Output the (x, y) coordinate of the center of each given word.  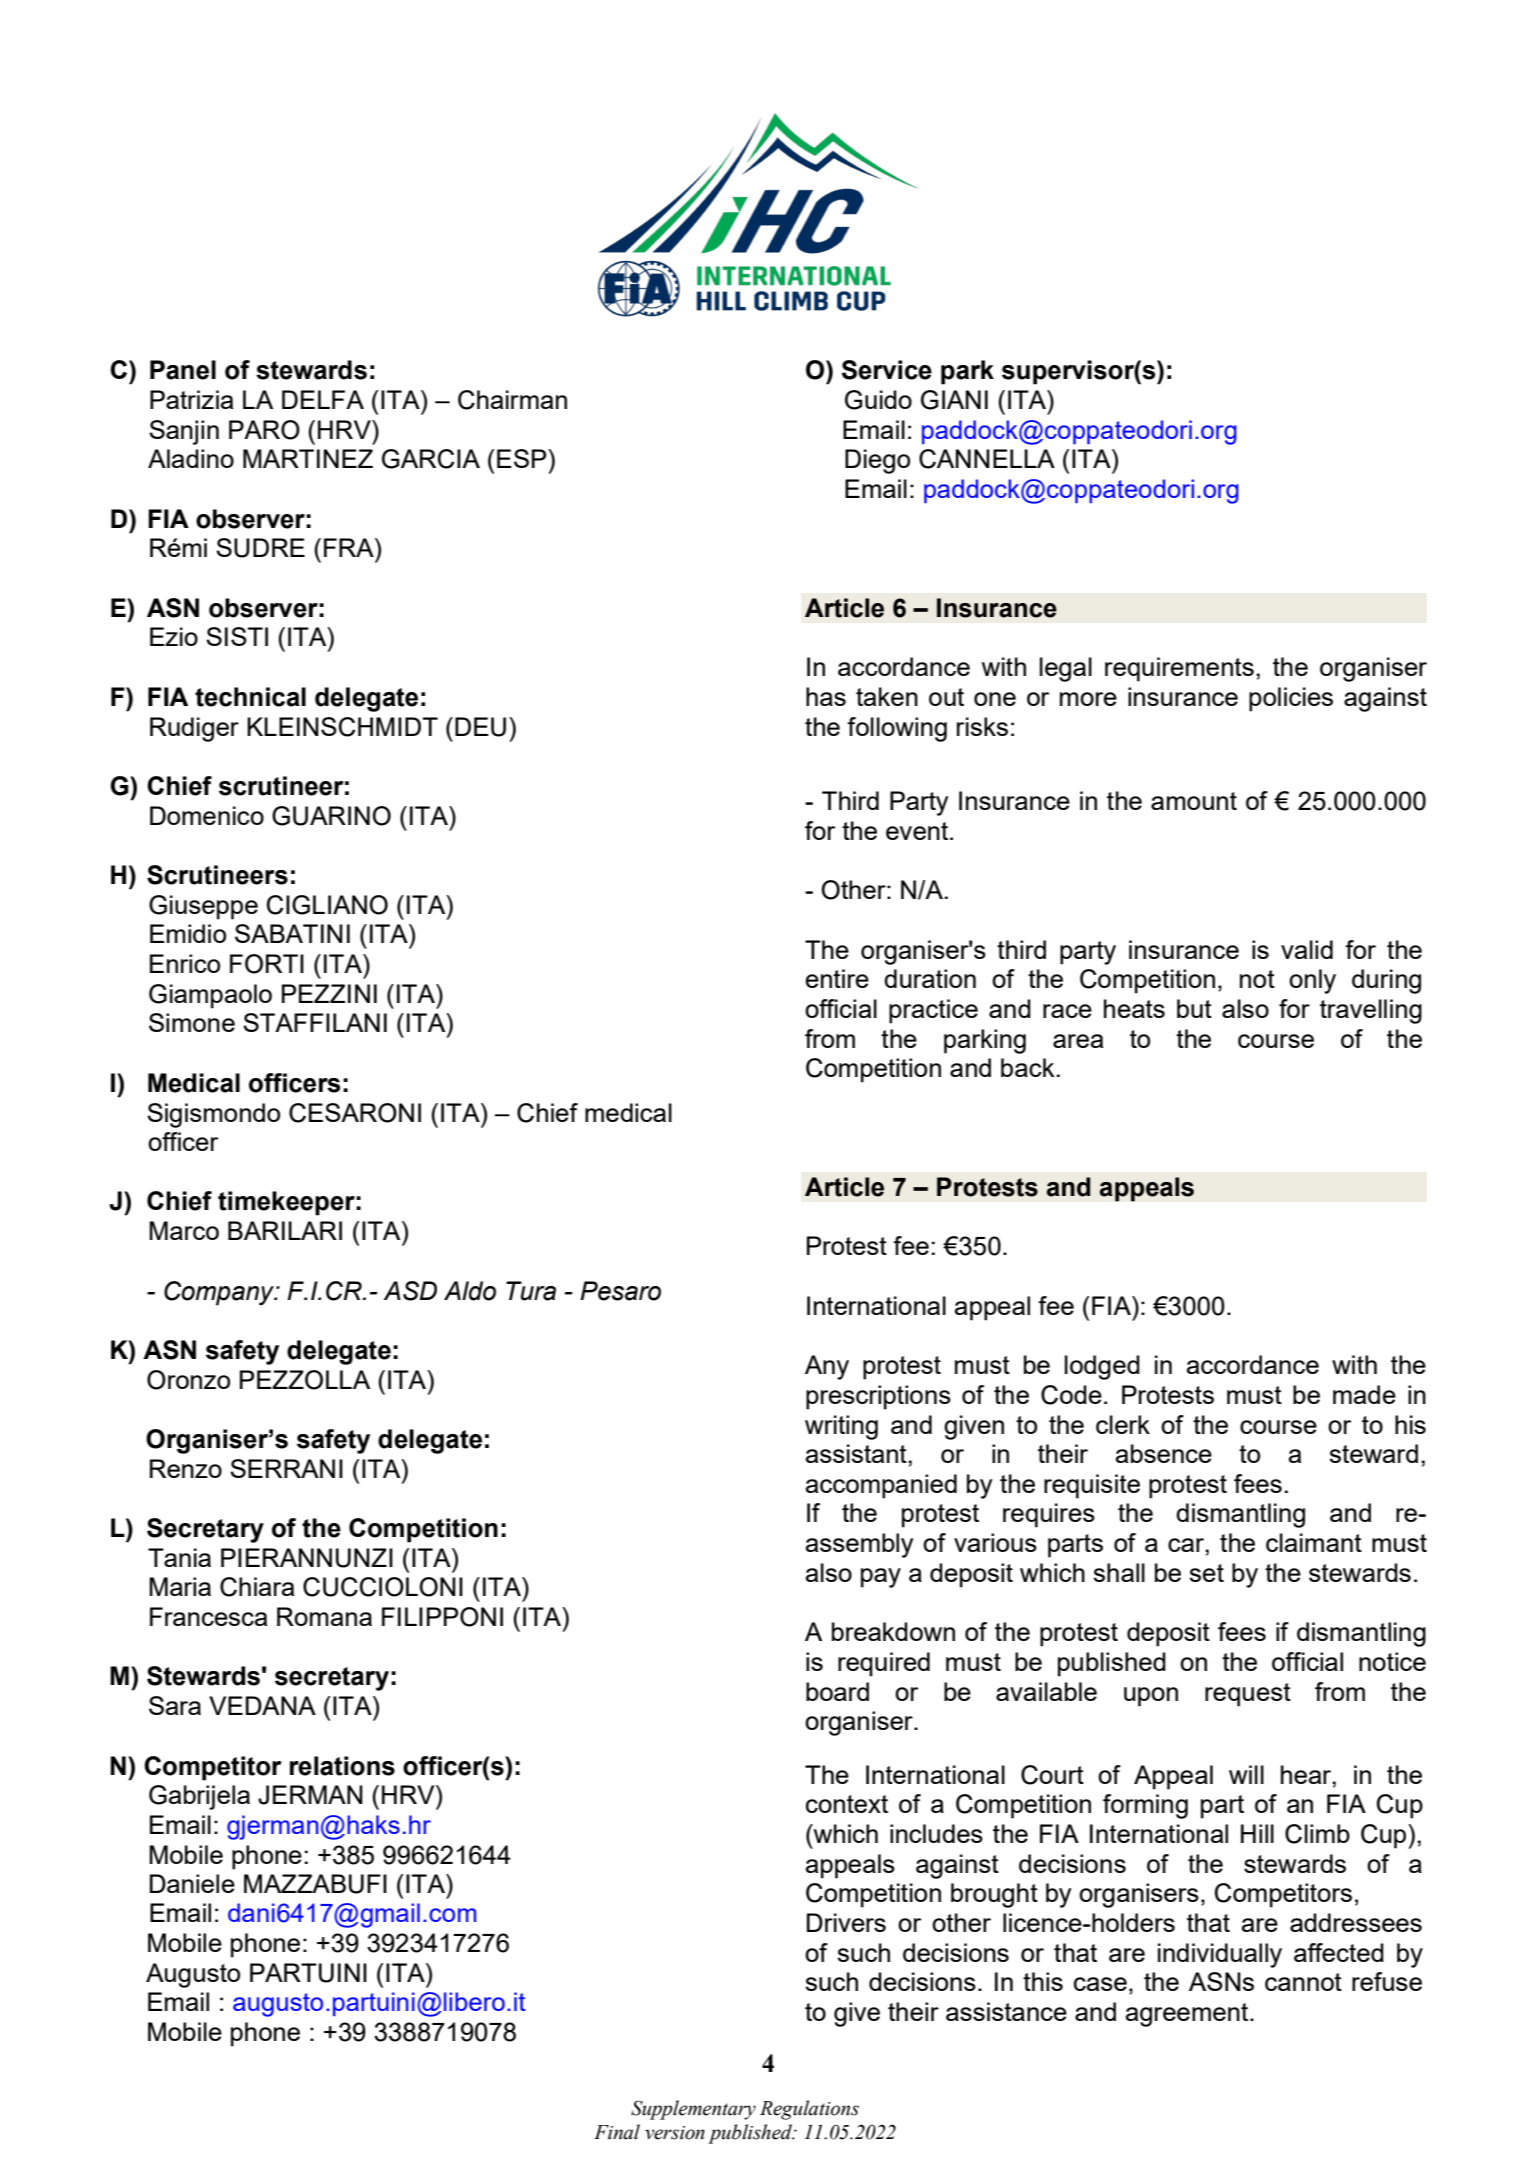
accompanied (881, 1486)
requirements (1179, 669)
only (1312, 981)
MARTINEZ (308, 458)
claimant (1314, 1542)
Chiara (257, 1587)
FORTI (267, 964)
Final (617, 2132)
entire (837, 978)
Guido (878, 400)
